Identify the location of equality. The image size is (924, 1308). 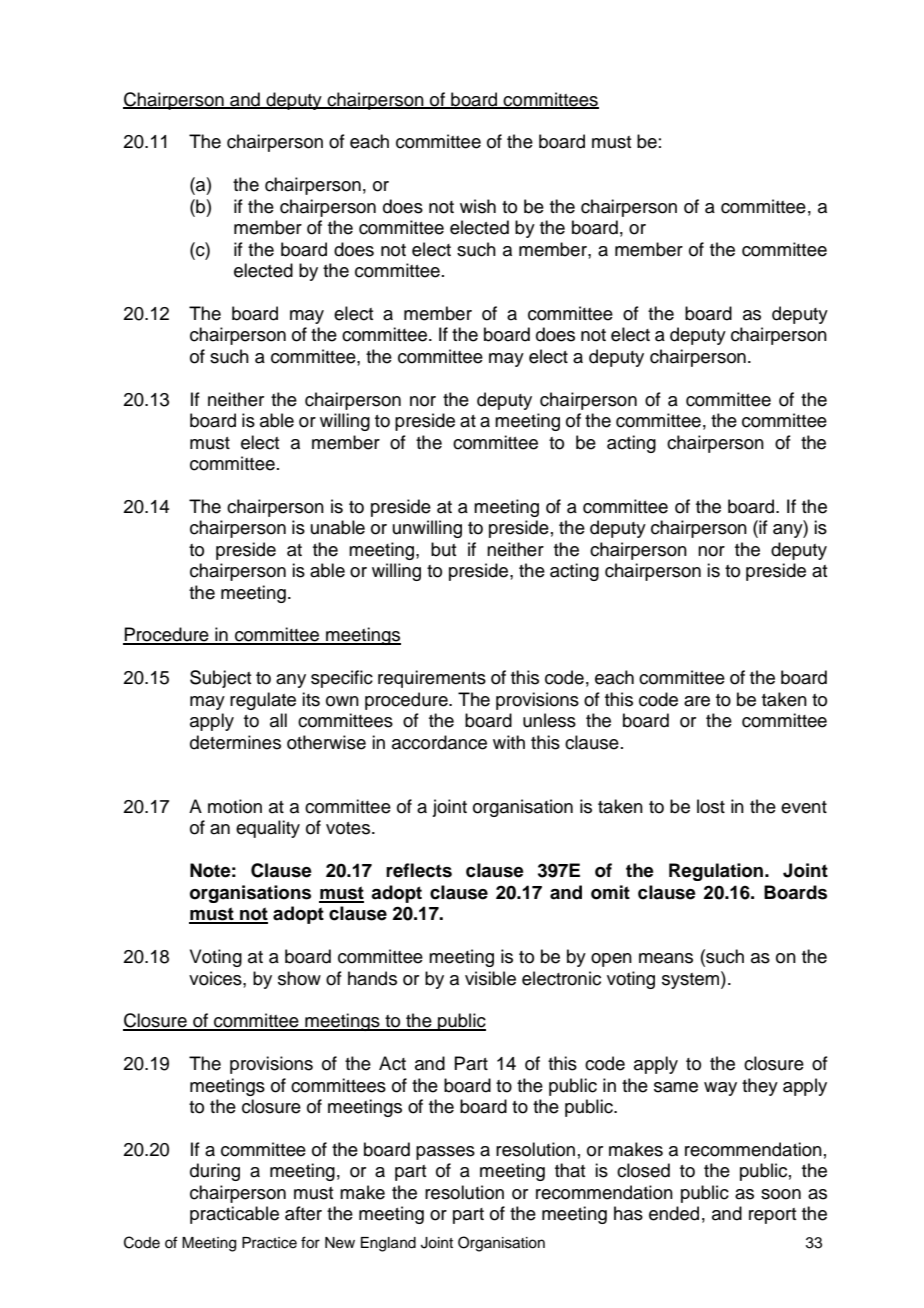
(268, 829).
